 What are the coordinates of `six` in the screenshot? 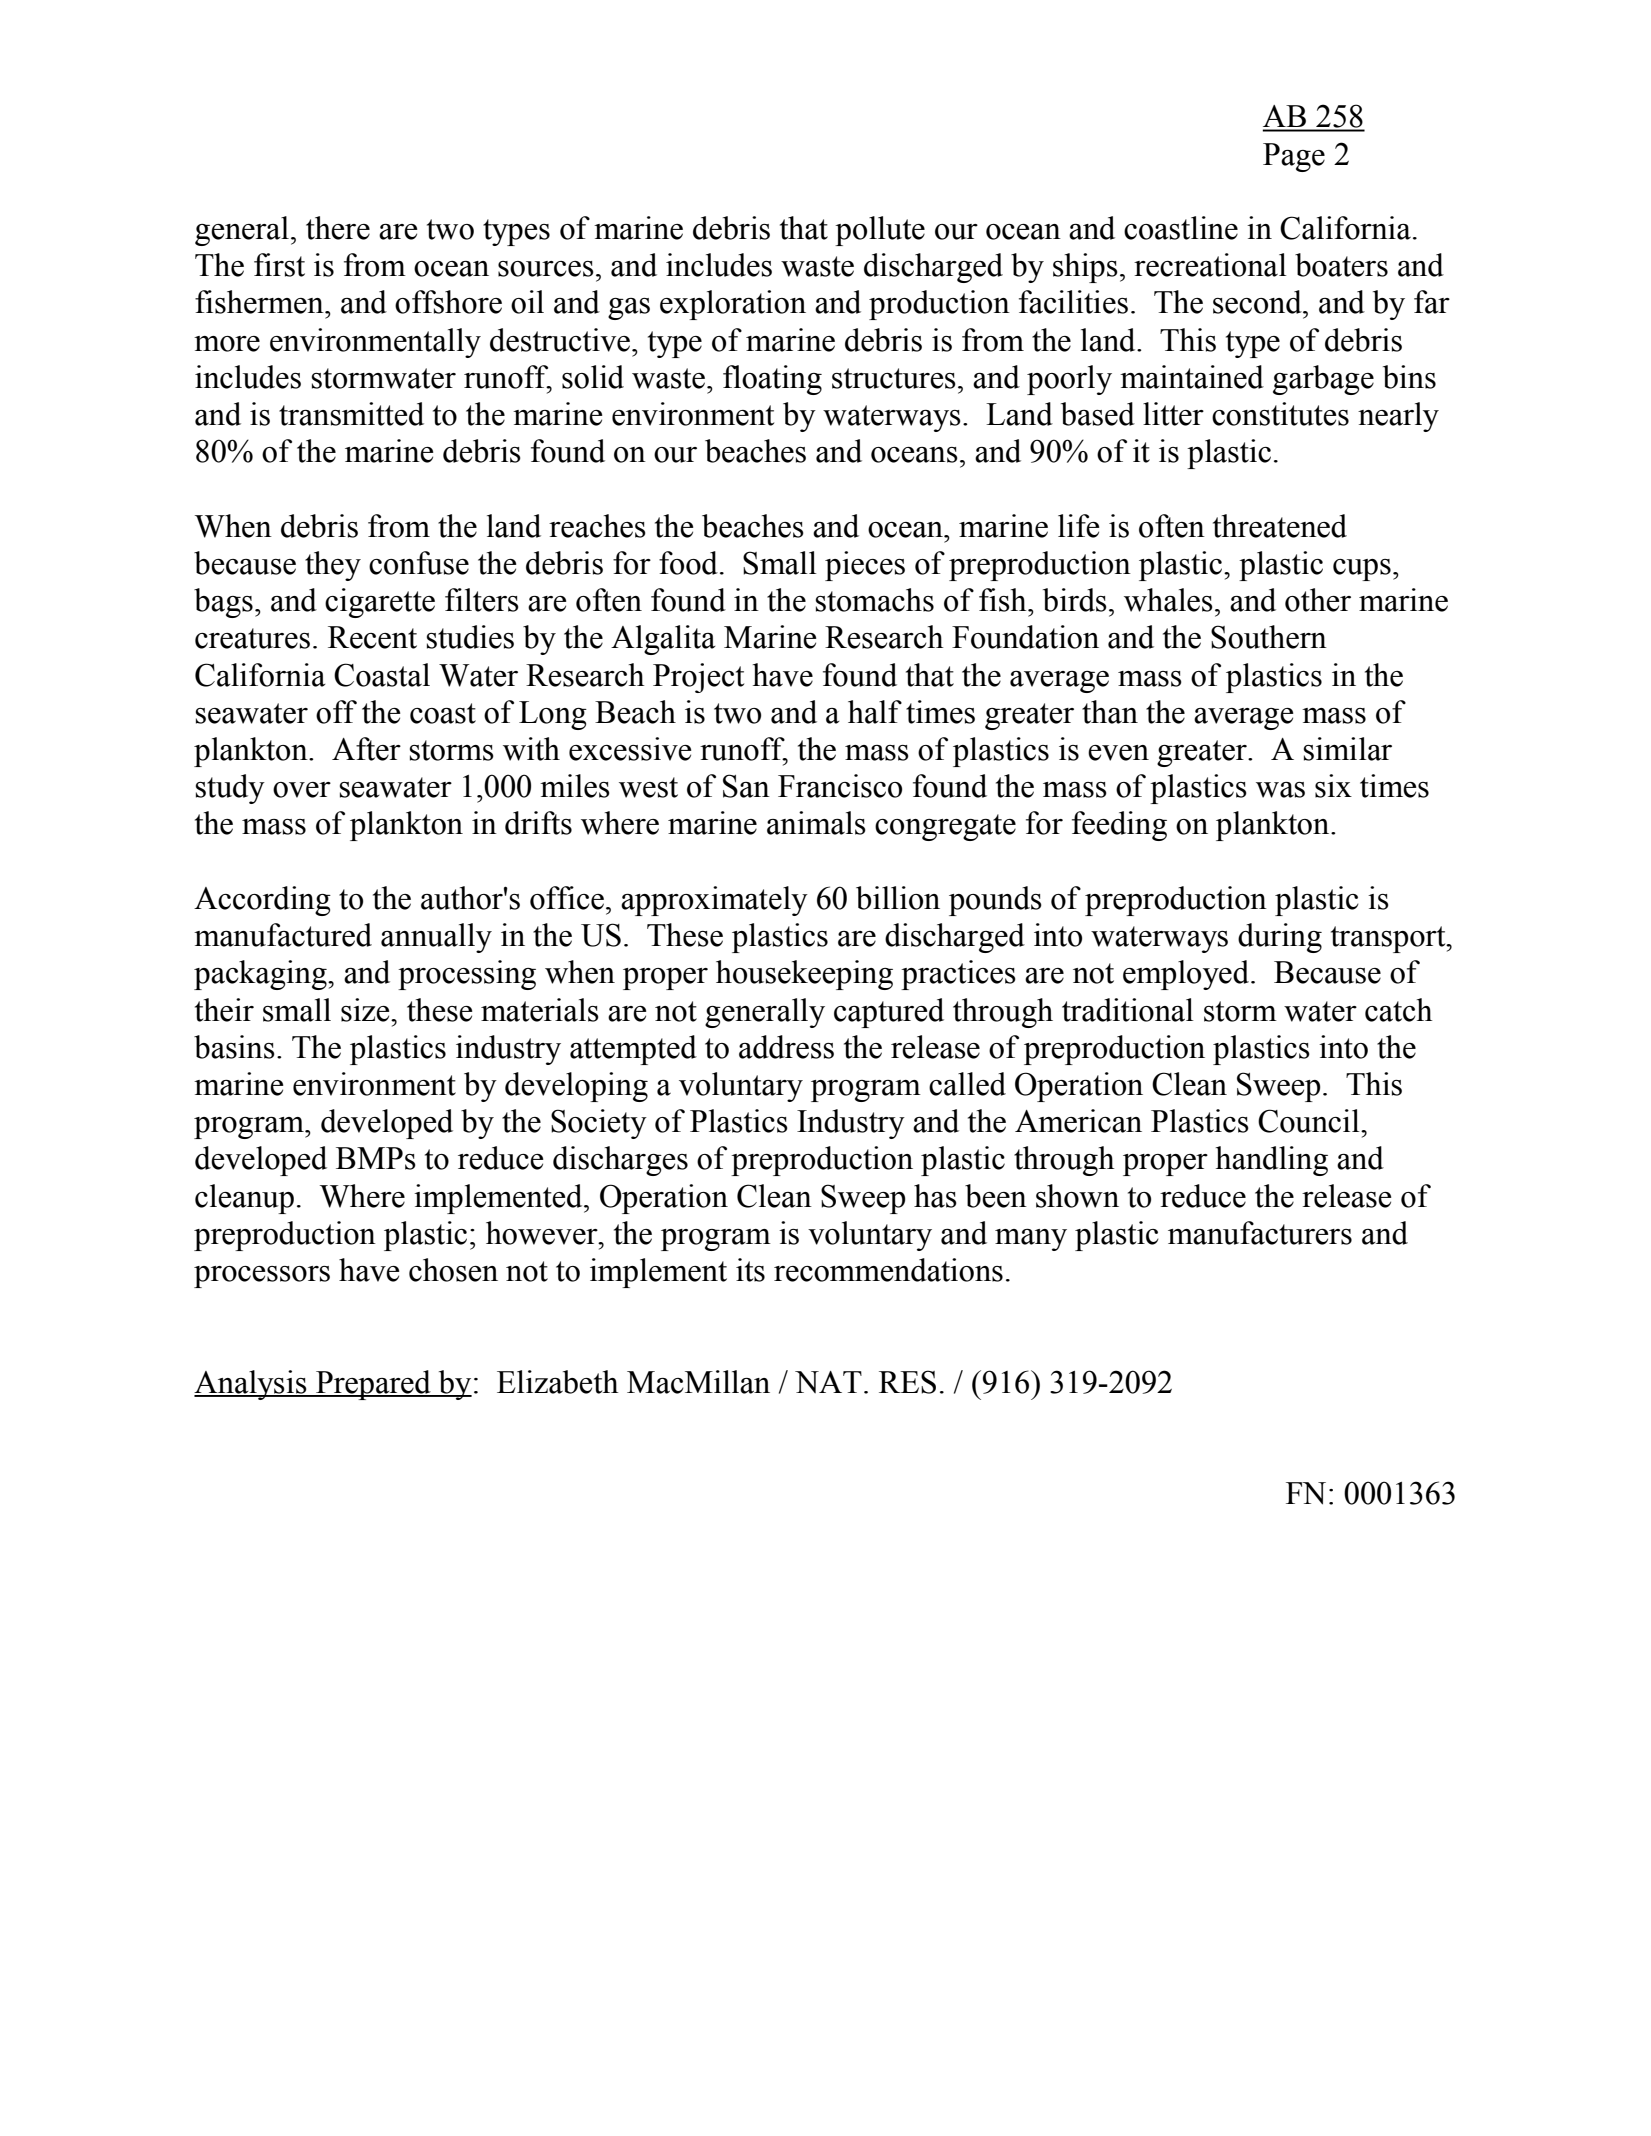 It's located at (1333, 786).
